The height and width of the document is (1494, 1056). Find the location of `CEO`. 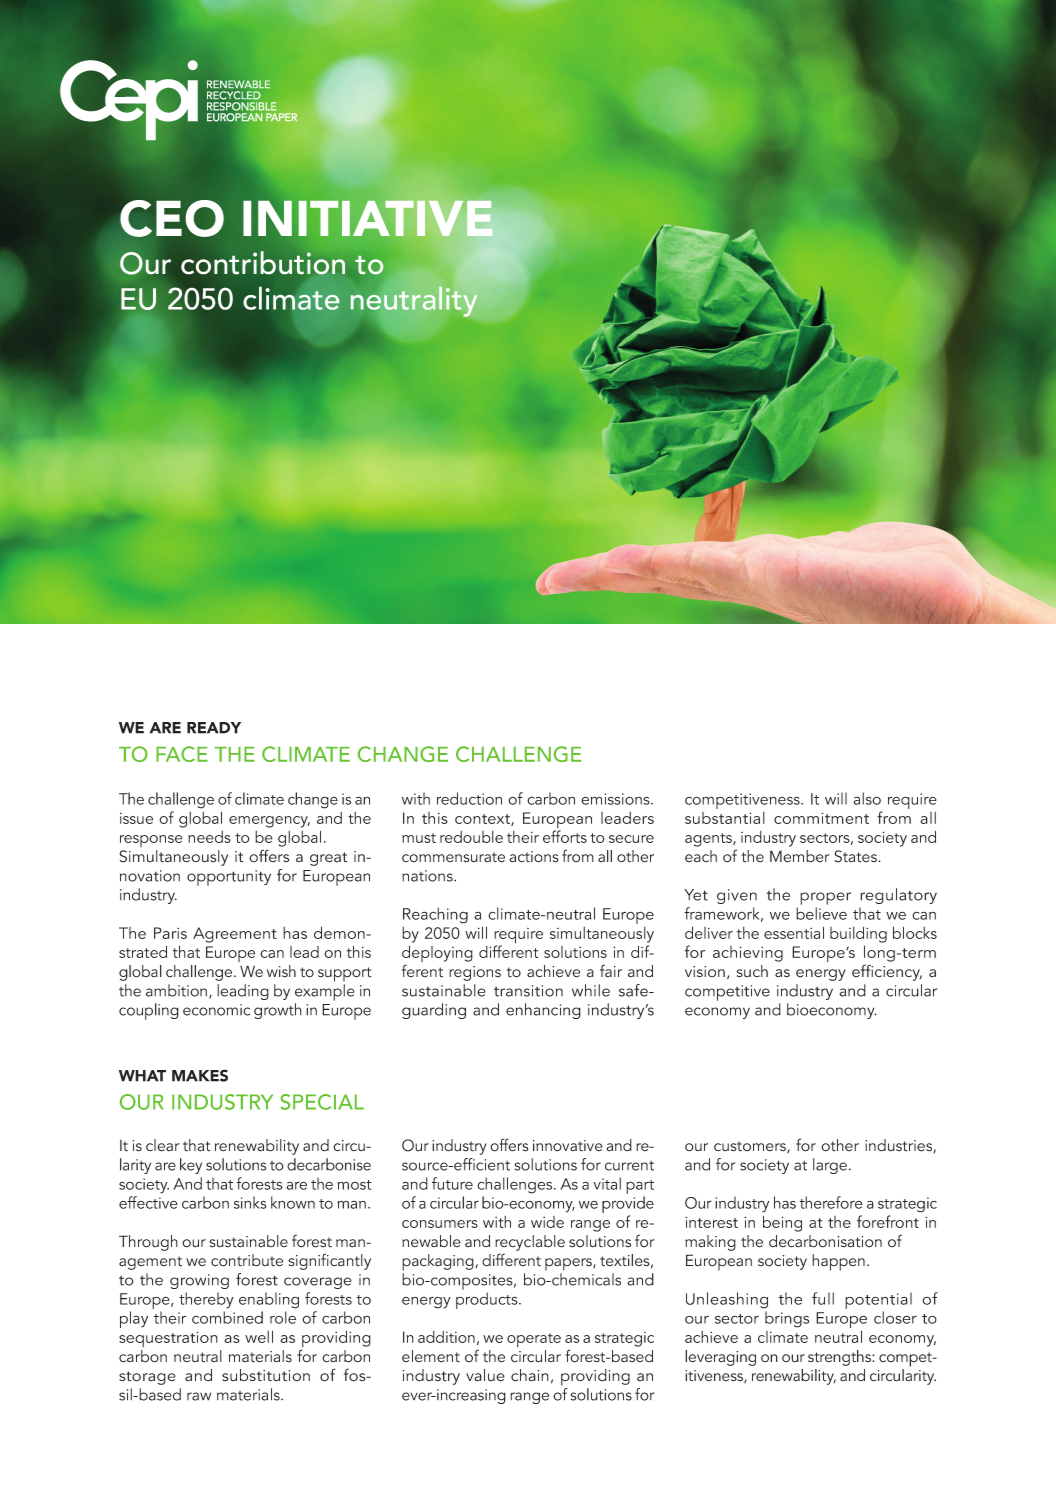

CEO is located at coordinates (172, 218).
